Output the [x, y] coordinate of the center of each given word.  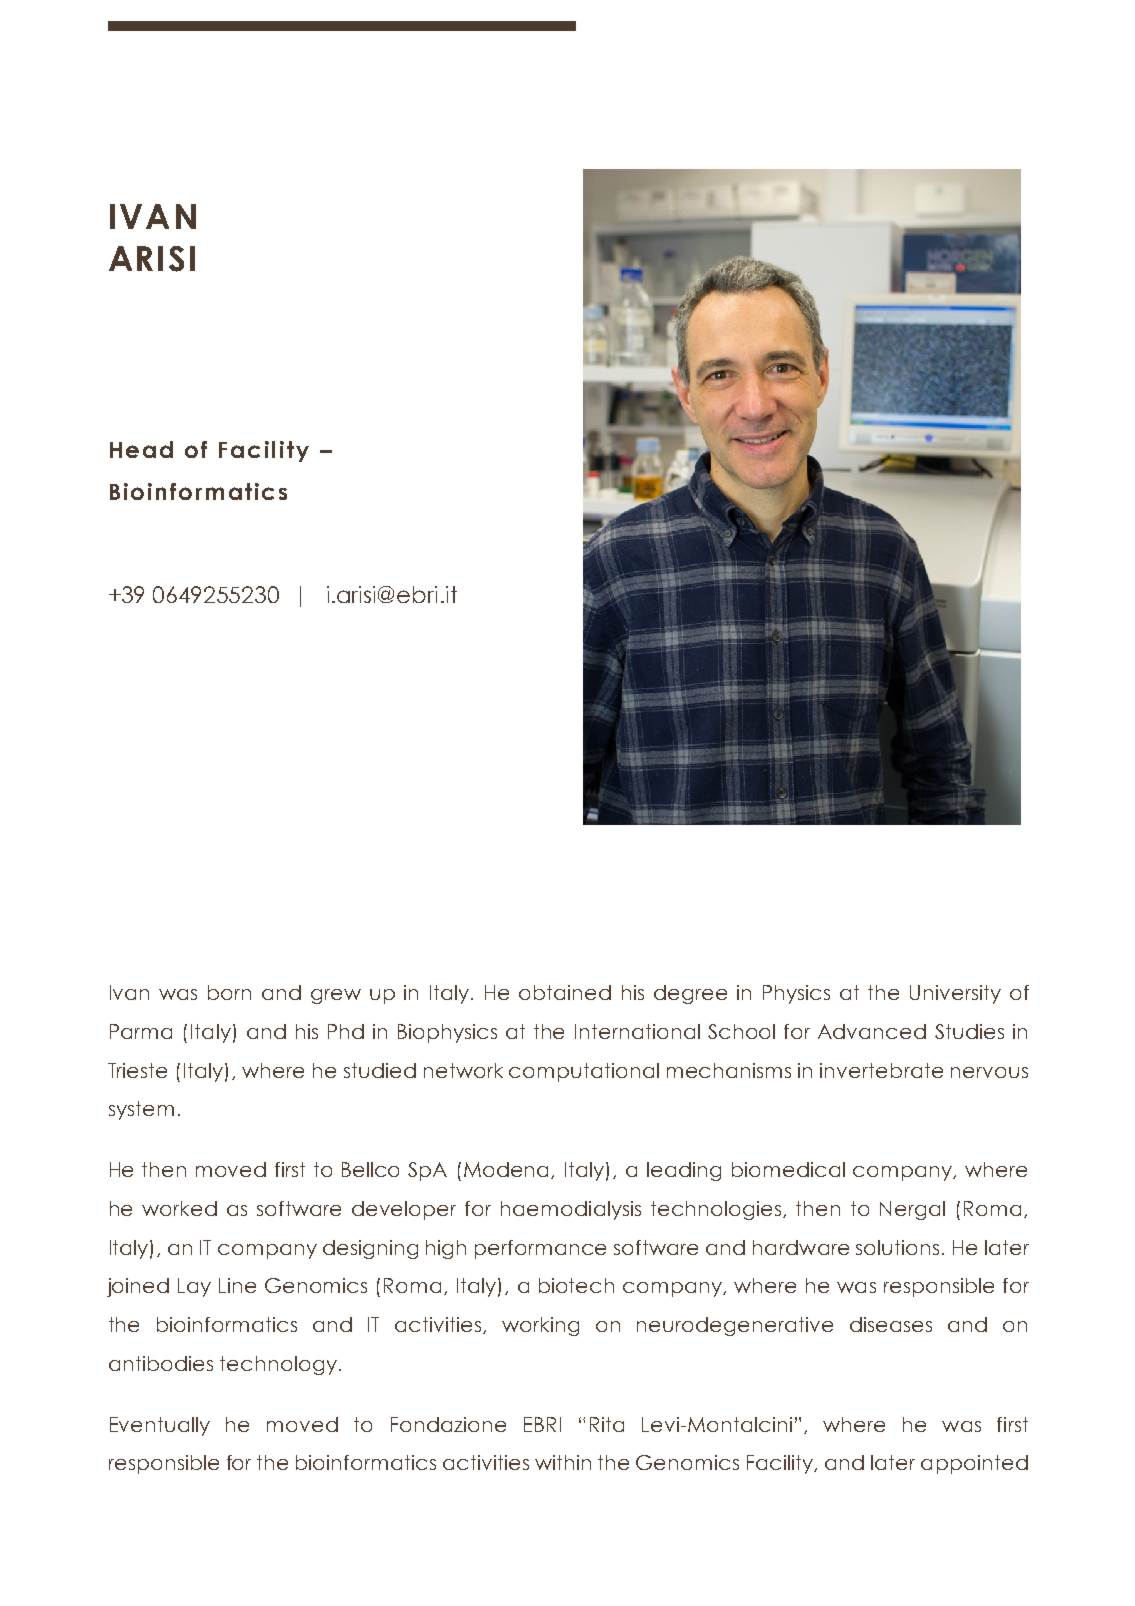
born [229, 992]
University [955, 994]
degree [690, 994]
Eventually [160, 1426]
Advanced [872, 1031]
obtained [565, 992]
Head [141, 449]
